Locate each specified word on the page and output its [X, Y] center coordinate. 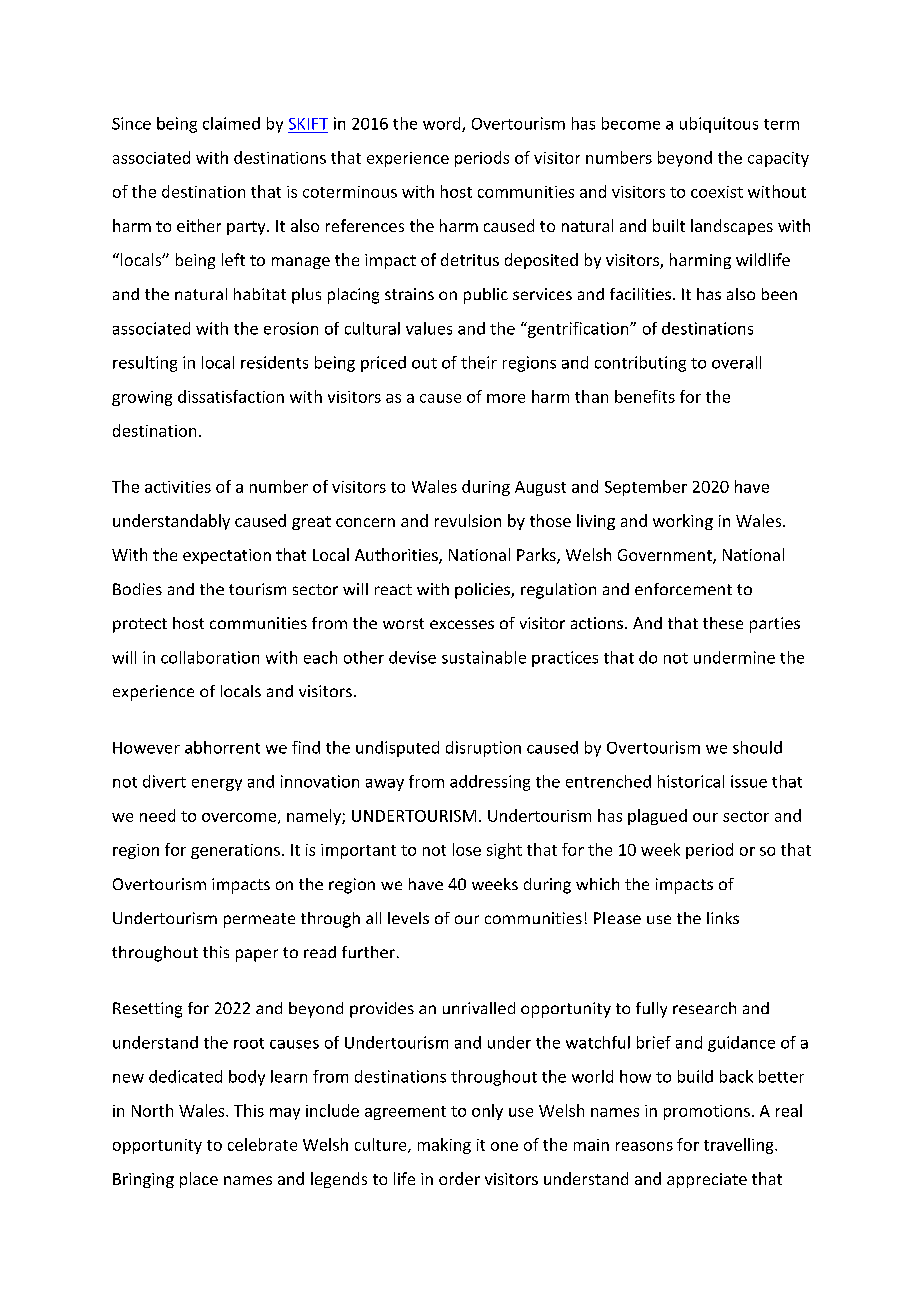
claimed [231, 123]
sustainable [484, 657]
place [199, 1180]
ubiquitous [719, 125]
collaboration [210, 657]
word [443, 124]
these [723, 623]
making [444, 1146]
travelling [740, 1146]
